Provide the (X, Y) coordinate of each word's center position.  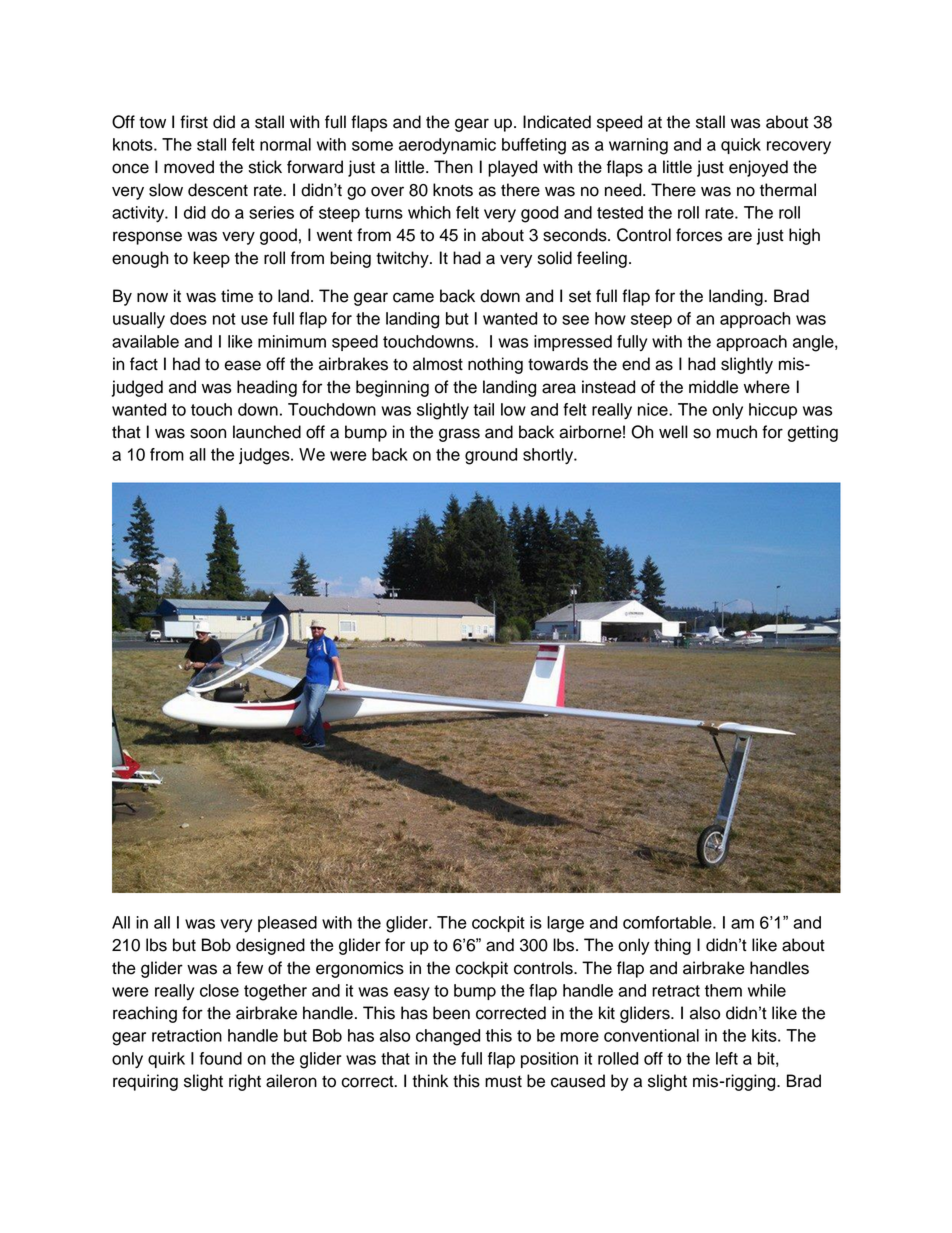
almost (438, 364)
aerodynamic (447, 146)
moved (189, 167)
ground (491, 456)
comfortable (668, 922)
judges (265, 456)
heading (267, 388)
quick (741, 146)
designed (270, 946)
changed (448, 1037)
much (737, 432)
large (565, 924)
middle (713, 387)
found (220, 1058)
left (727, 1058)
